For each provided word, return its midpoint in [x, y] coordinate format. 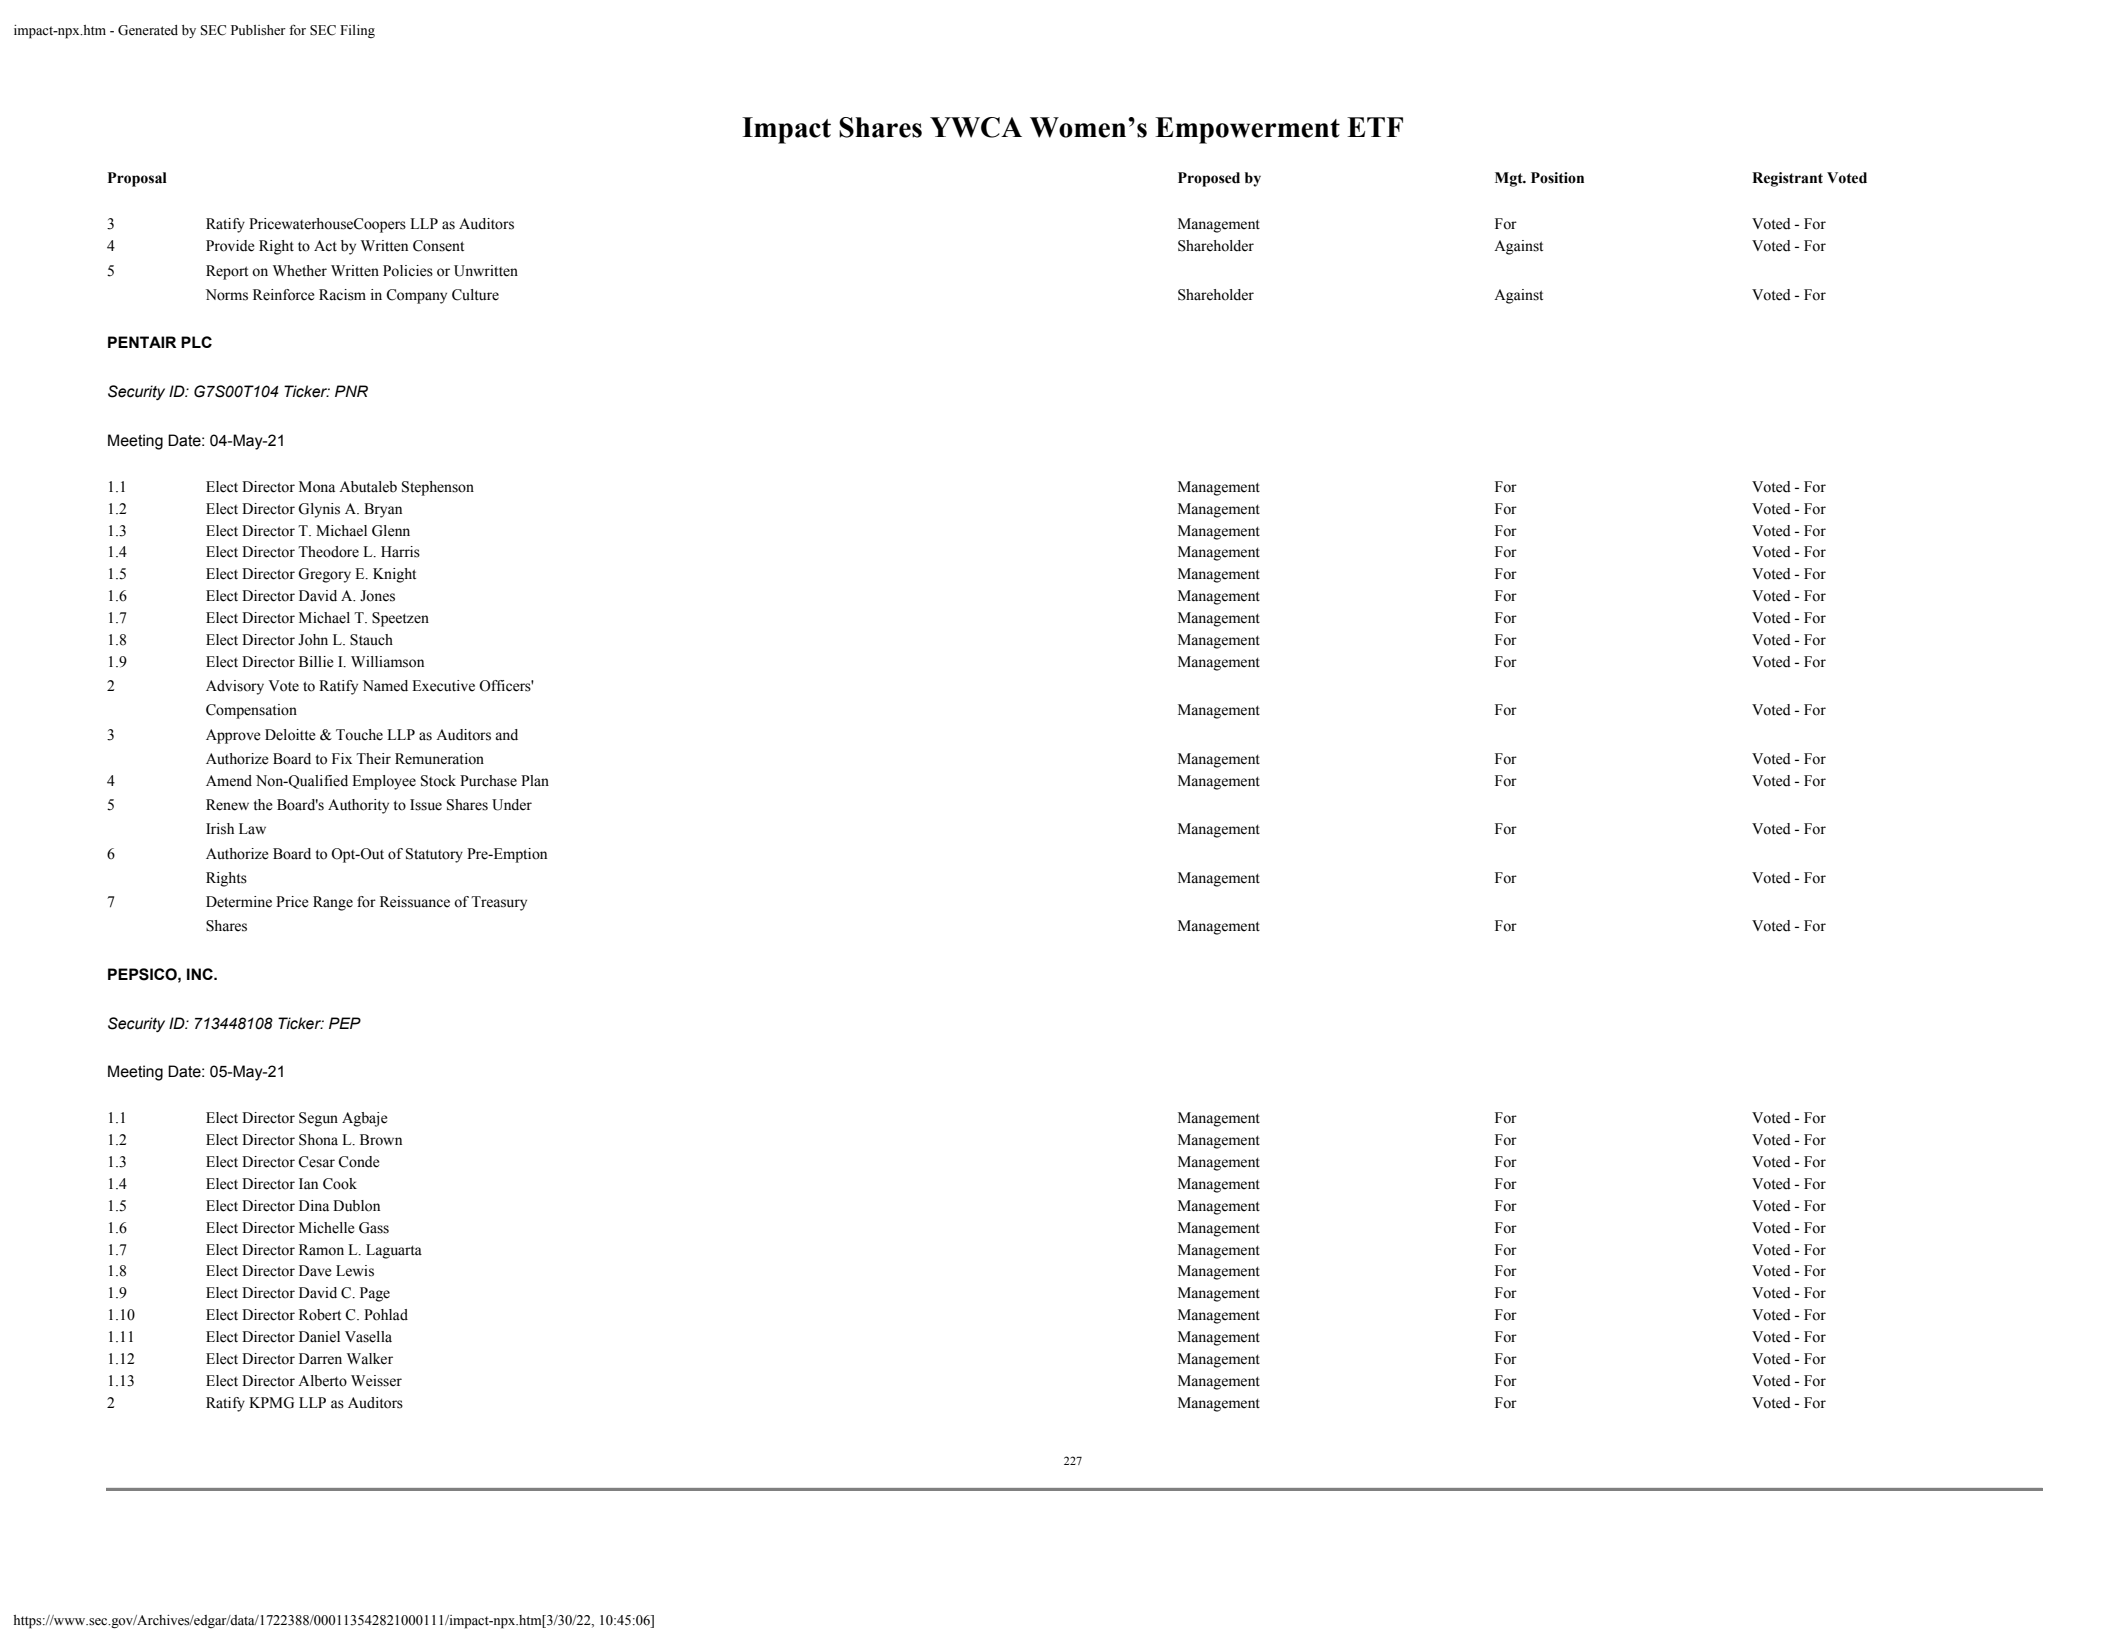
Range [333, 903]
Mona [317, 487]
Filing [357, 31]
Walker [370, 1359]
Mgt [1510, 179]
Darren [320, 1359]
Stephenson [438, 488]
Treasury [499, 903]
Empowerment [1247, 130]
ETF [1375, 127]
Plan [535, 780]
